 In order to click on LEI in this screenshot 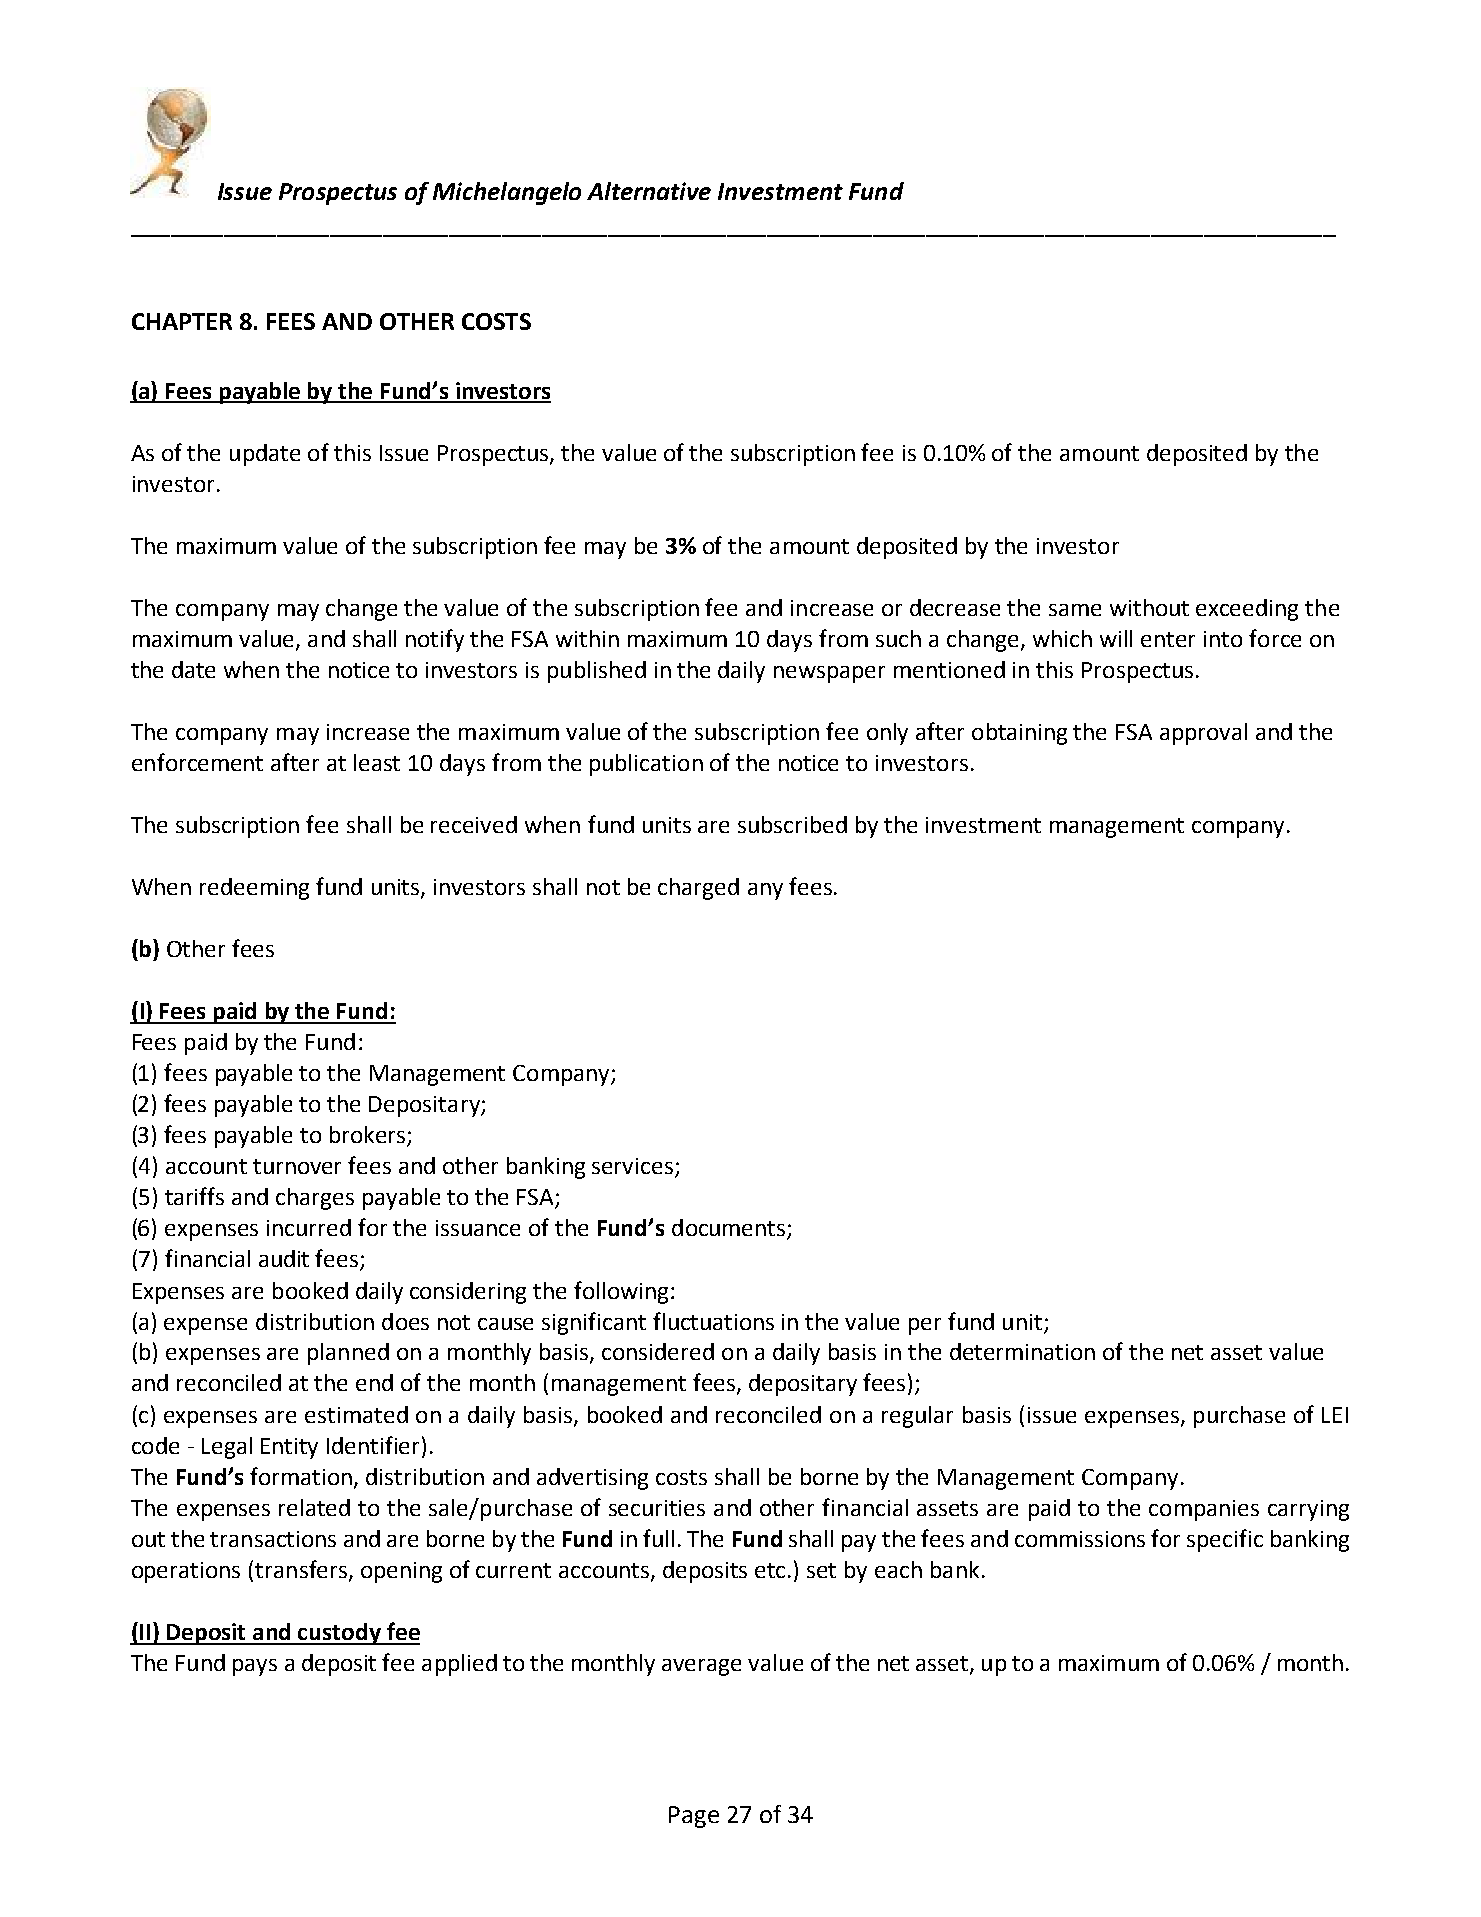, I will do `click(1335, 1415)`.
